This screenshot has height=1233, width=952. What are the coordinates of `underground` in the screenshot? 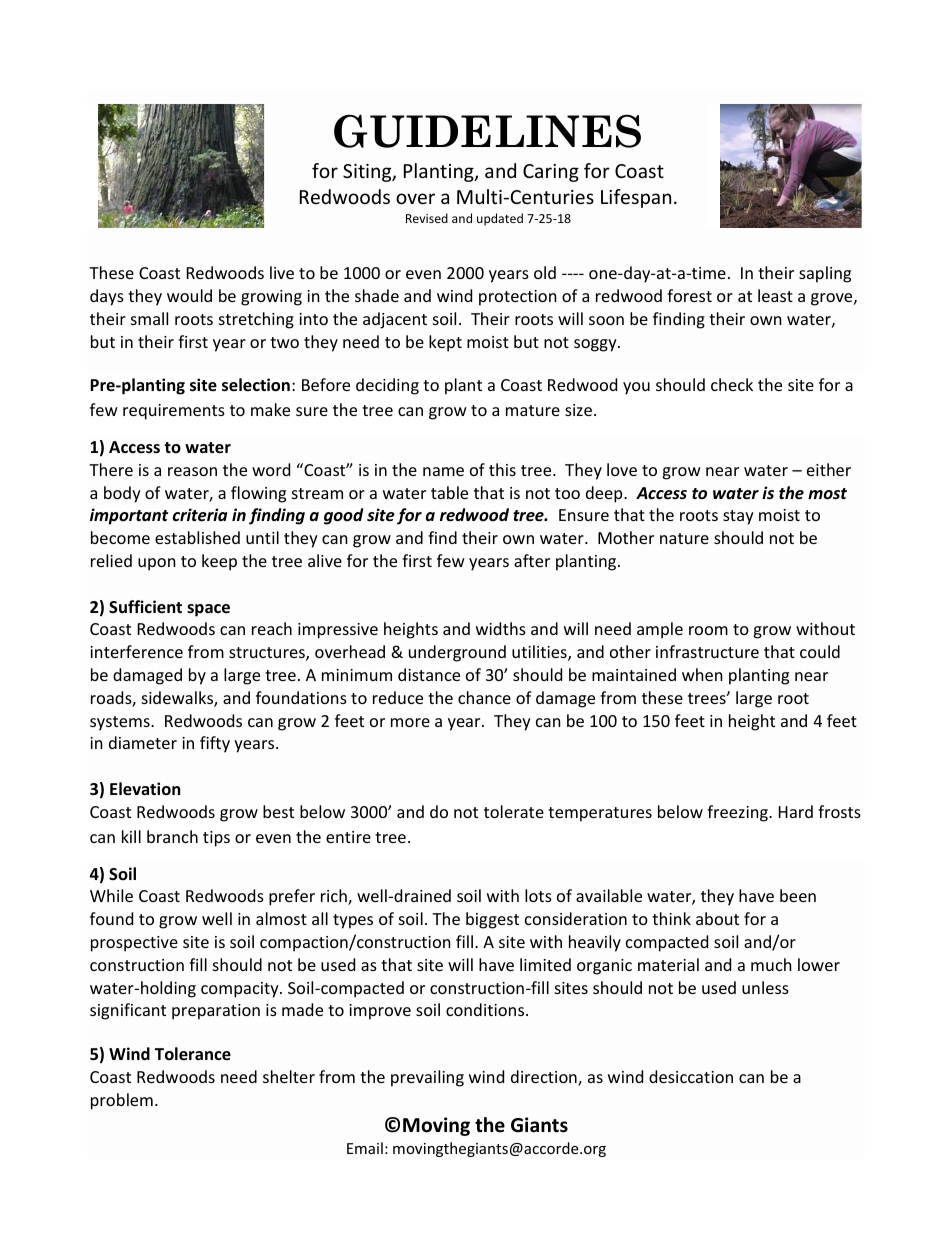 It's located at (457, 653).
